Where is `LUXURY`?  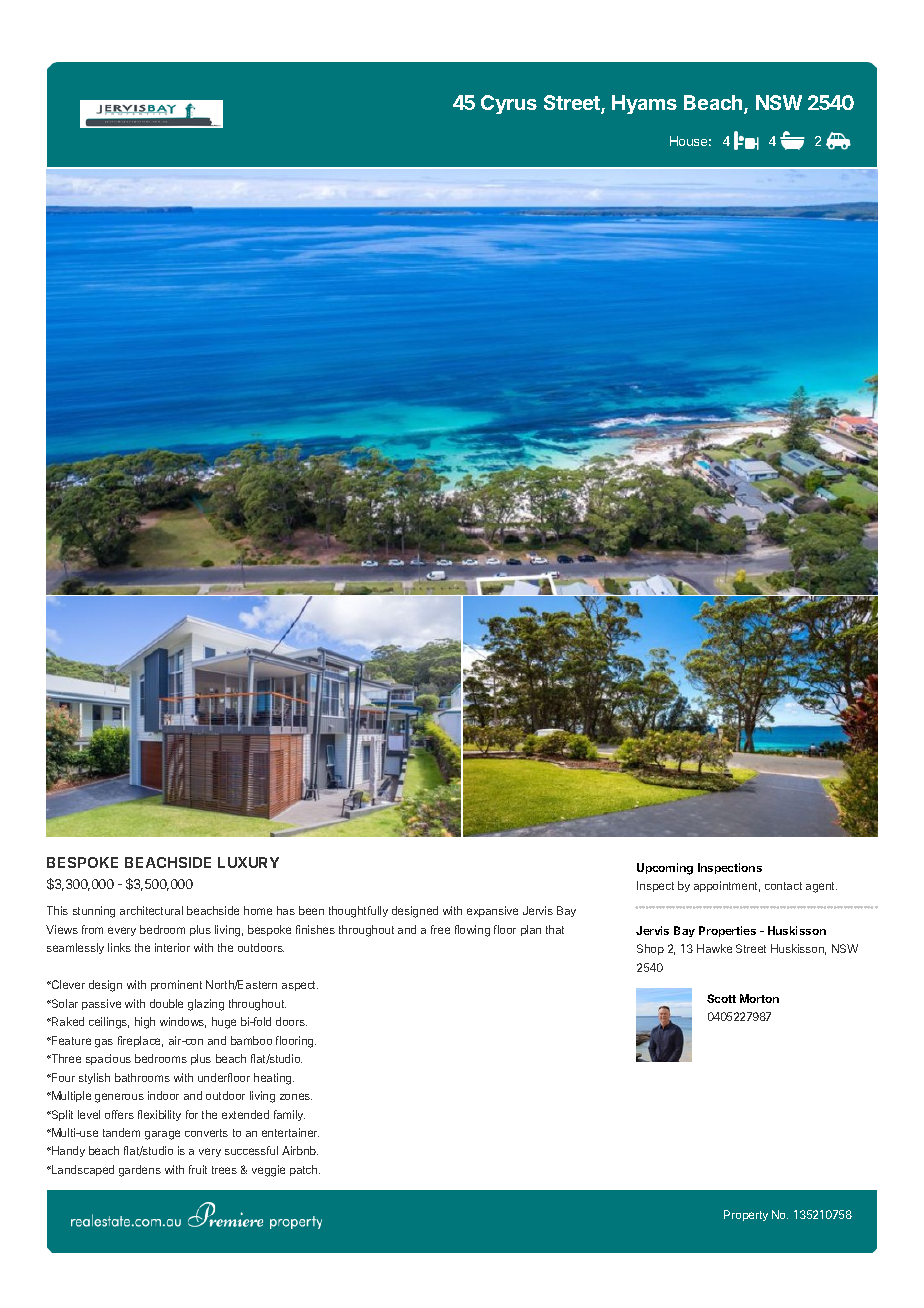
LUXURY is located at coordinates (248, 862).
